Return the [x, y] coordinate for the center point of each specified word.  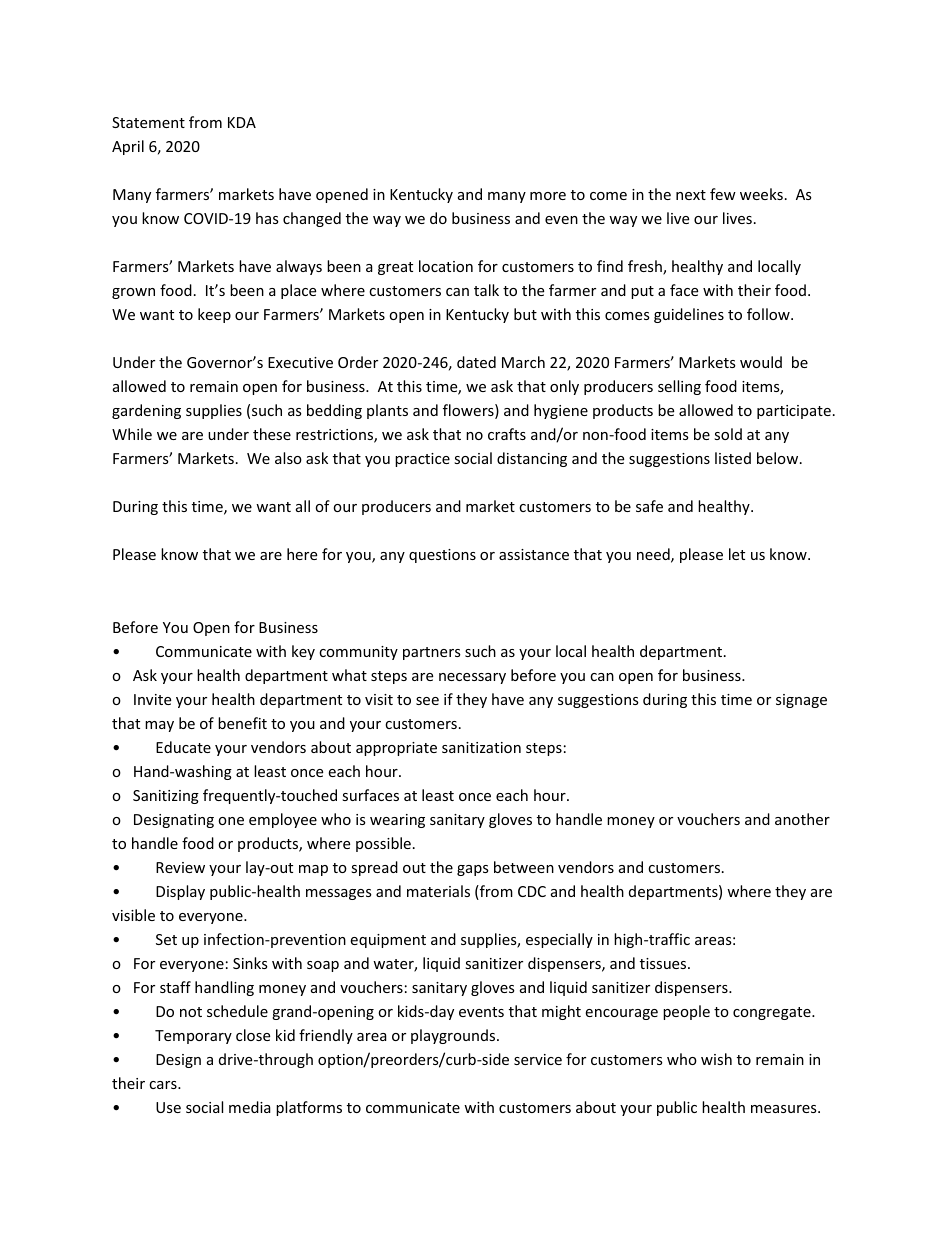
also [288, 458]
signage [801, 701]
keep [214, 315]
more [548, 196]
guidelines [689, 315]
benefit [242, 723]
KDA [242, 122]
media [250, 1107]
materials [438, 891]
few [723, 194]
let [737, 554]
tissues [664, 963]
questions [442, 556]
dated [476, 362]
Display [180, 892]
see [427, 701]
